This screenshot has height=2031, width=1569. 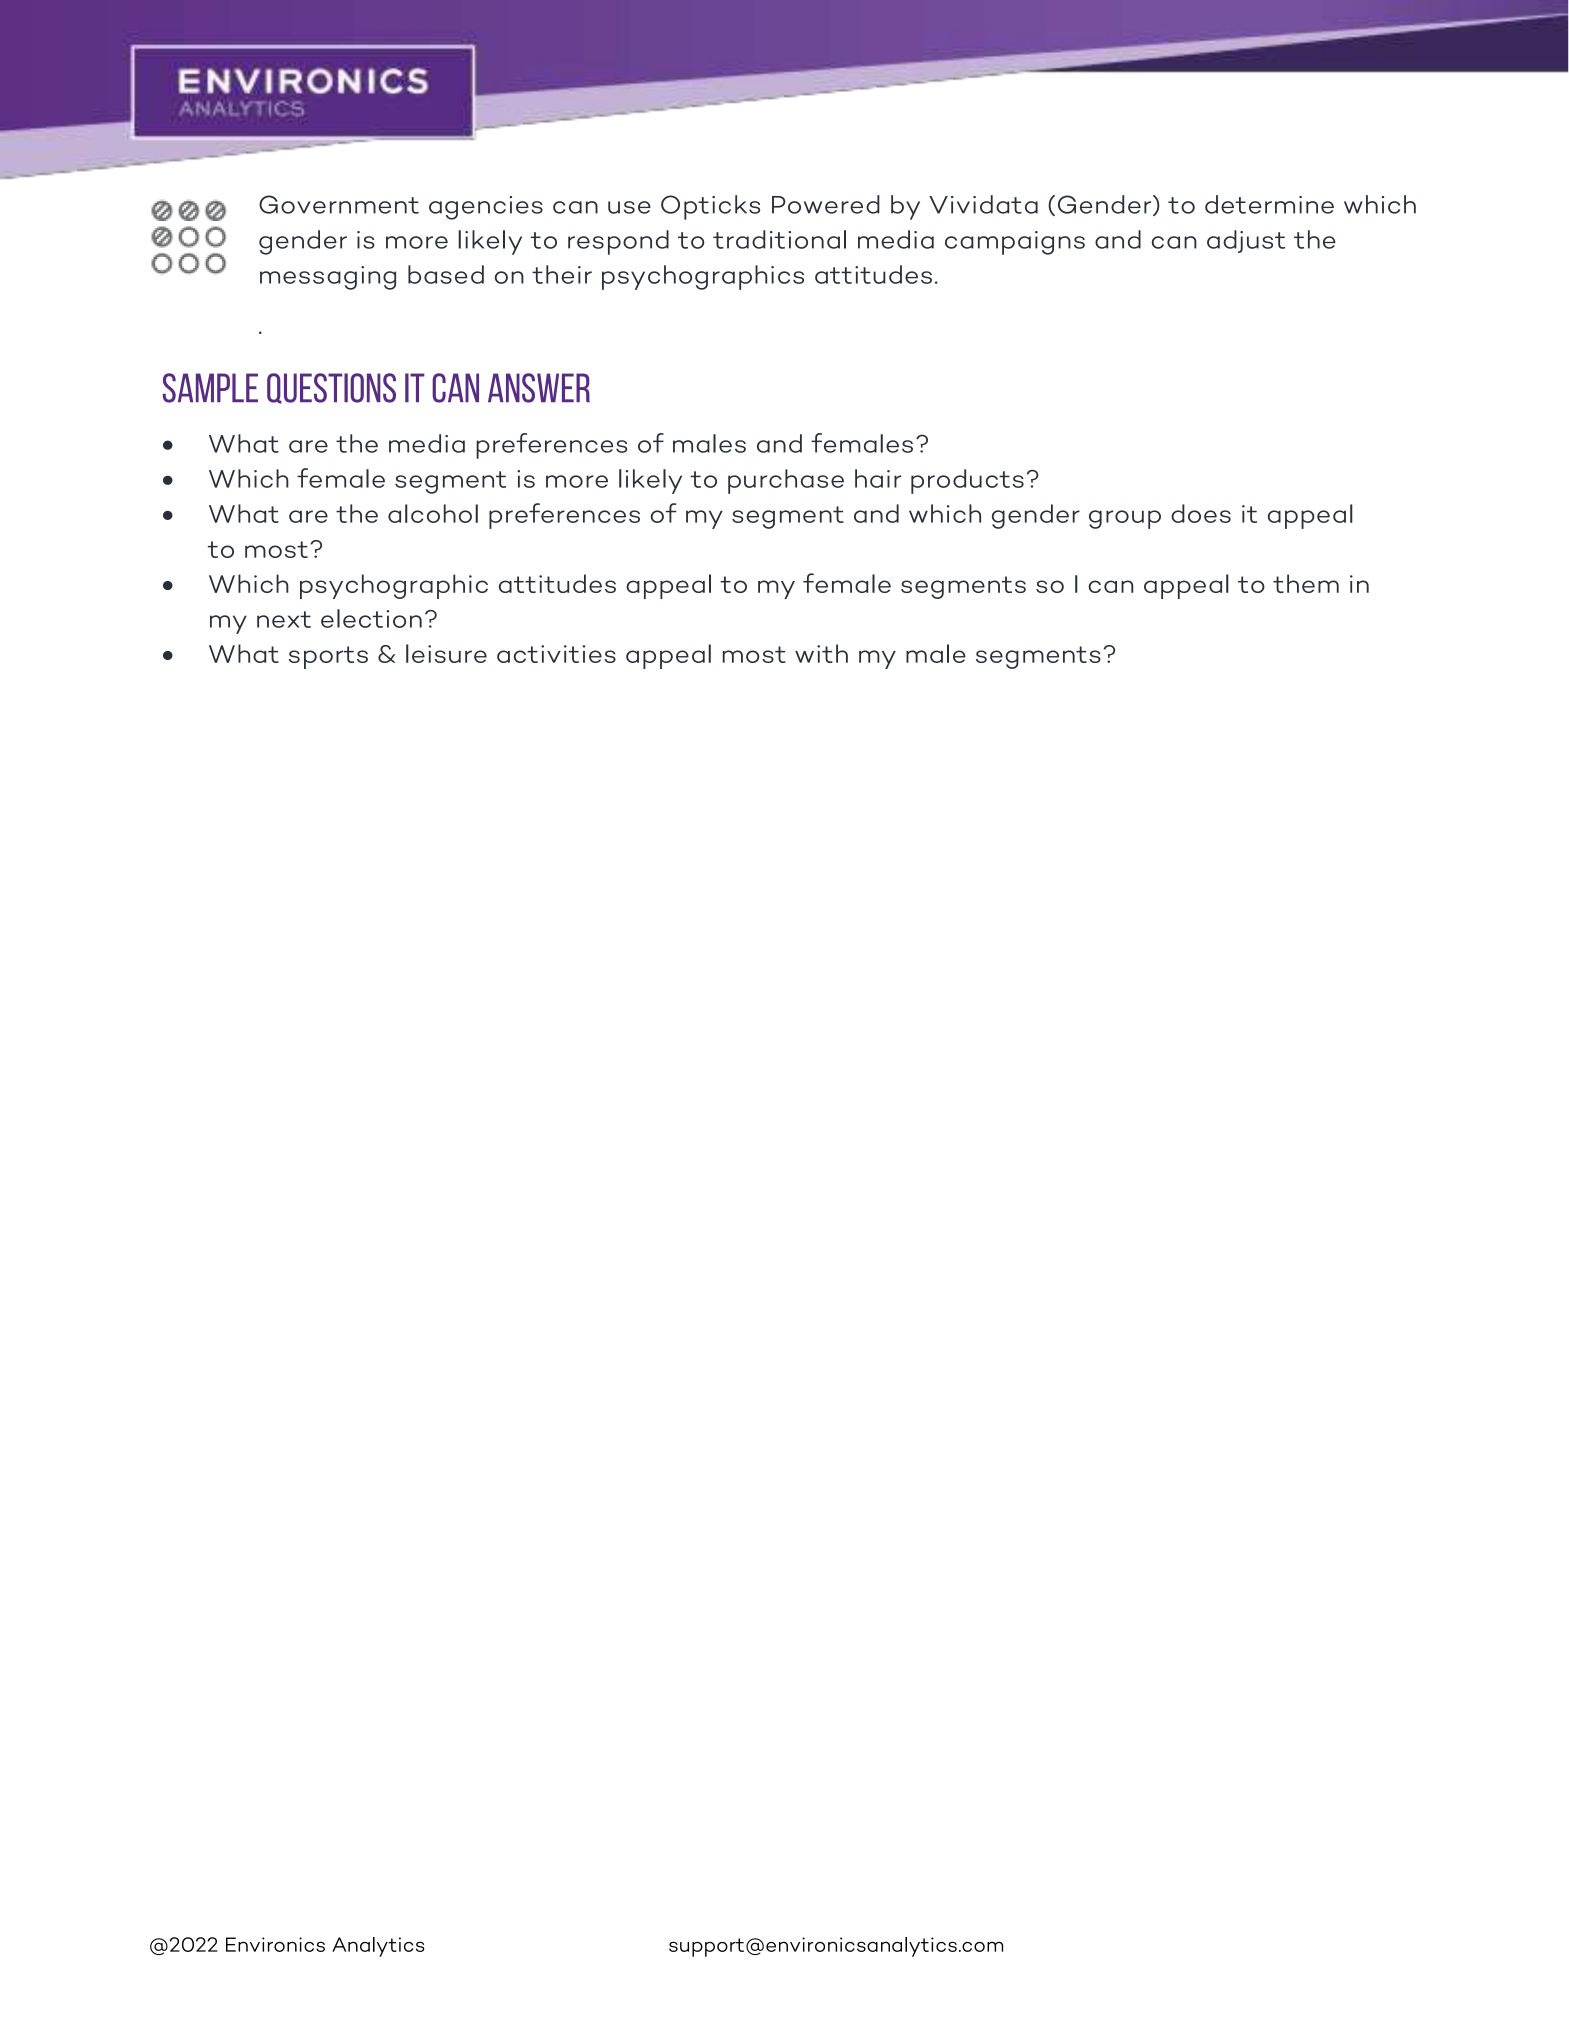 I want to click on determine, so click(x=1269, y=204).
